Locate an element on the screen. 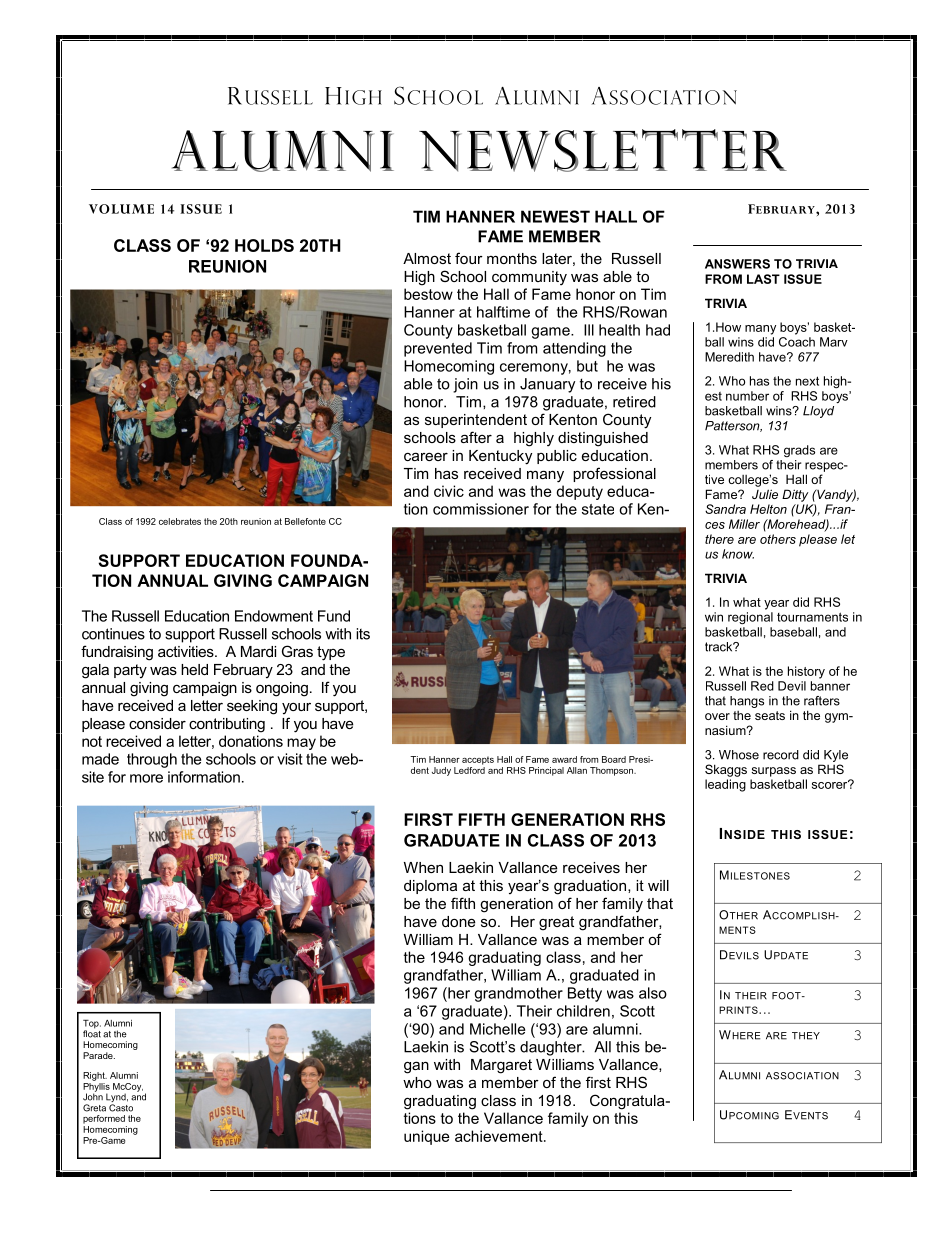 This screenshot has width=952, height=1233. leading is located at coordinates (725, 785).
